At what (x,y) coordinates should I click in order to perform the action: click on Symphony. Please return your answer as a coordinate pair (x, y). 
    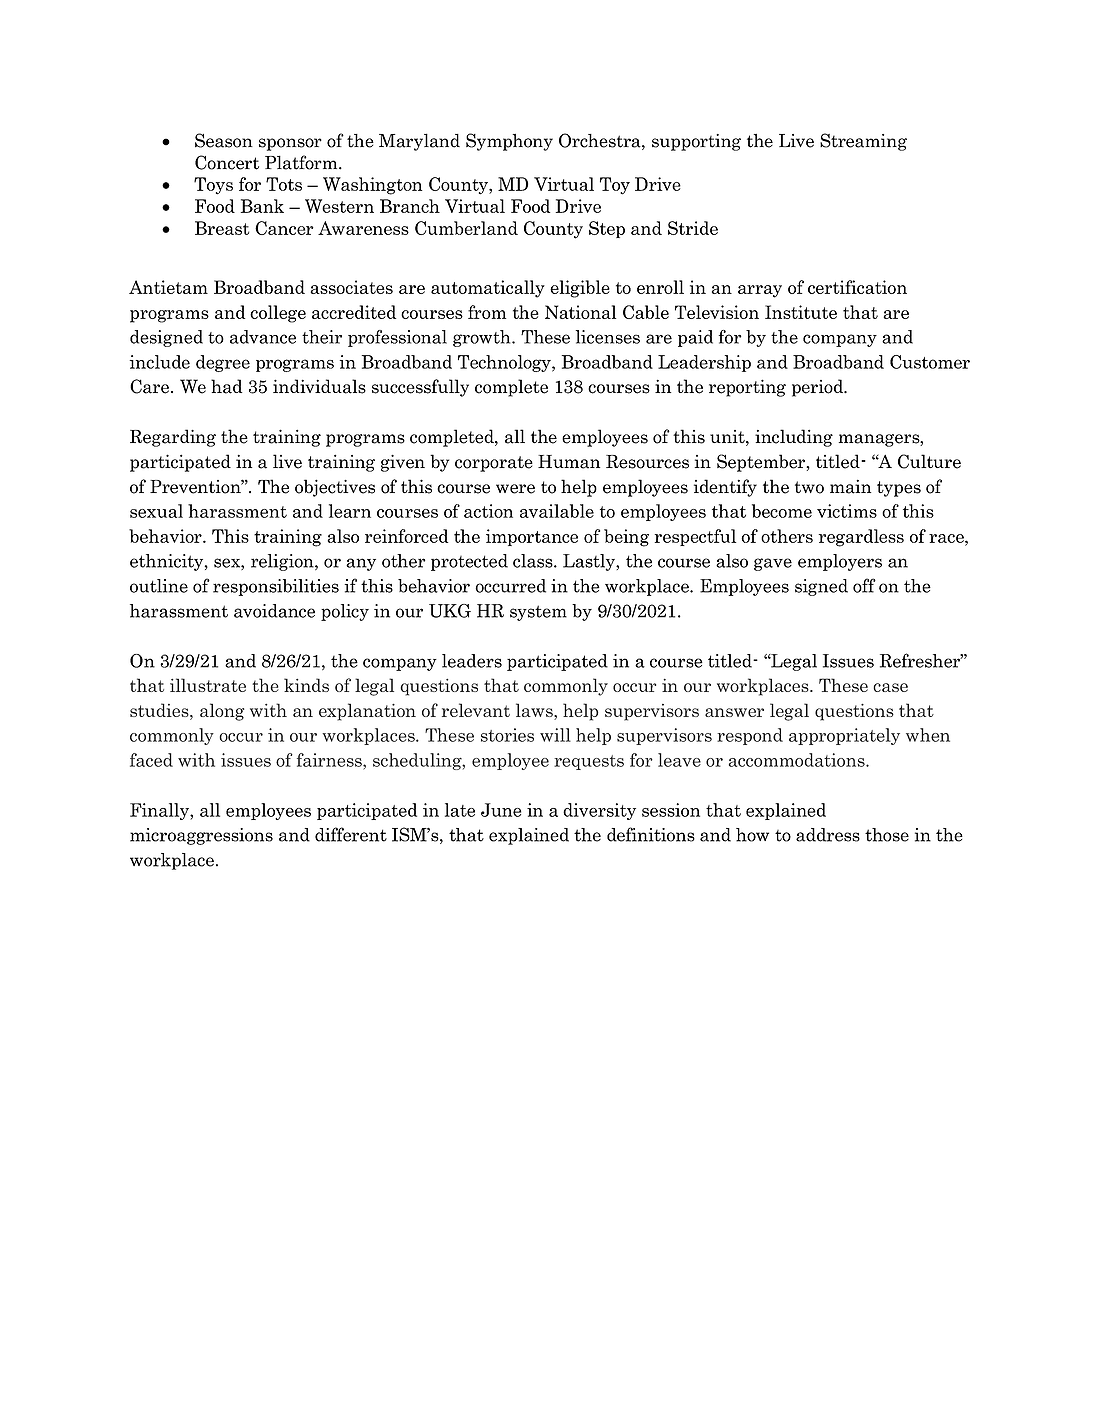
    Looking at the image, I should click on (509, 142).
